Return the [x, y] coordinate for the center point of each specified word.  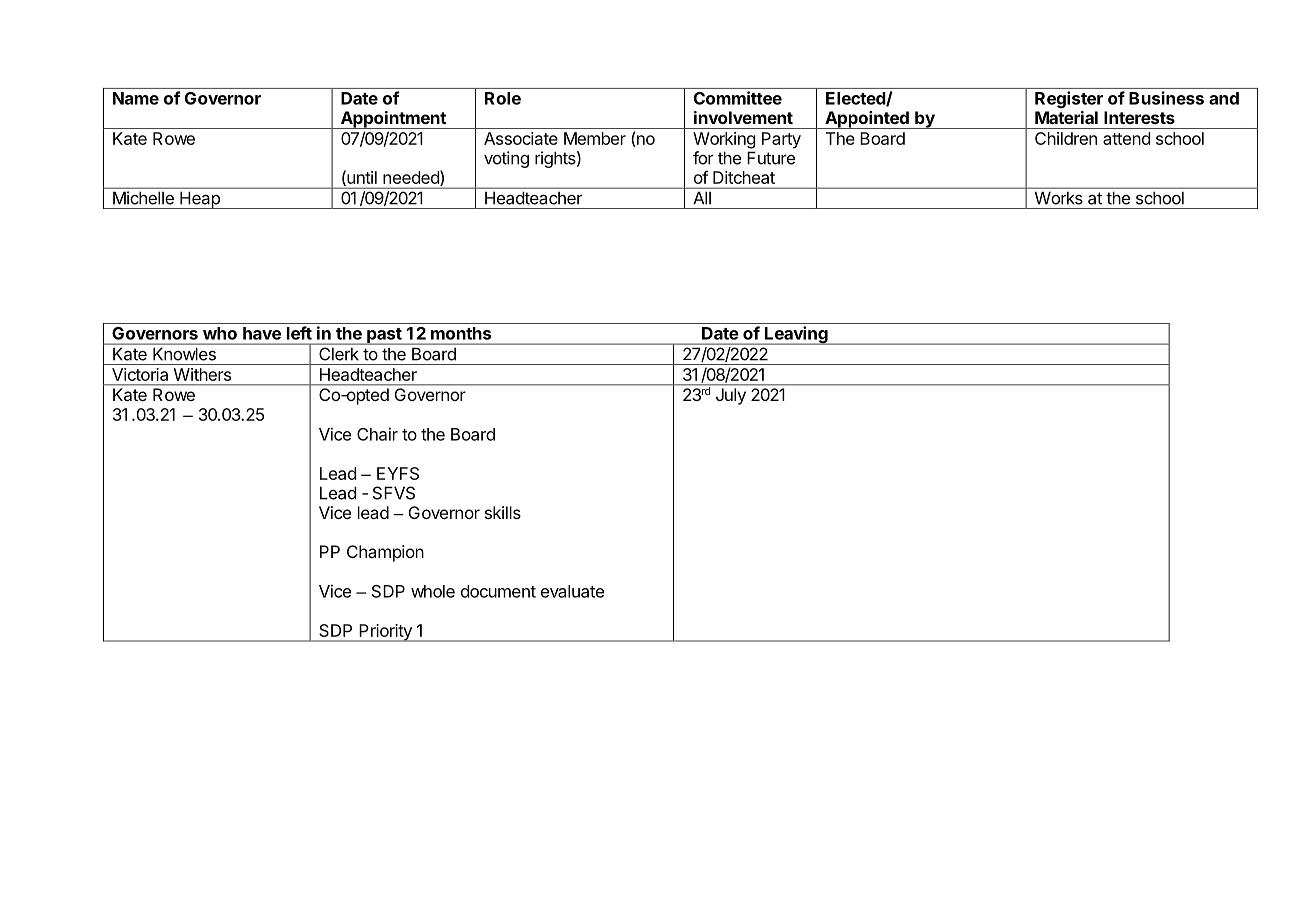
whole [433, 591]
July [731, 396]
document [498, 591]
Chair [377, 434]
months [461, 333]
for [703, 158]
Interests [1139, 117]
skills [503, 512]
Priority [385, 633]
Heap [200, 200]
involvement [743, 117]
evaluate [572, 591]
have [262, 333]
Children [1066, 138]
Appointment [393, 120]
